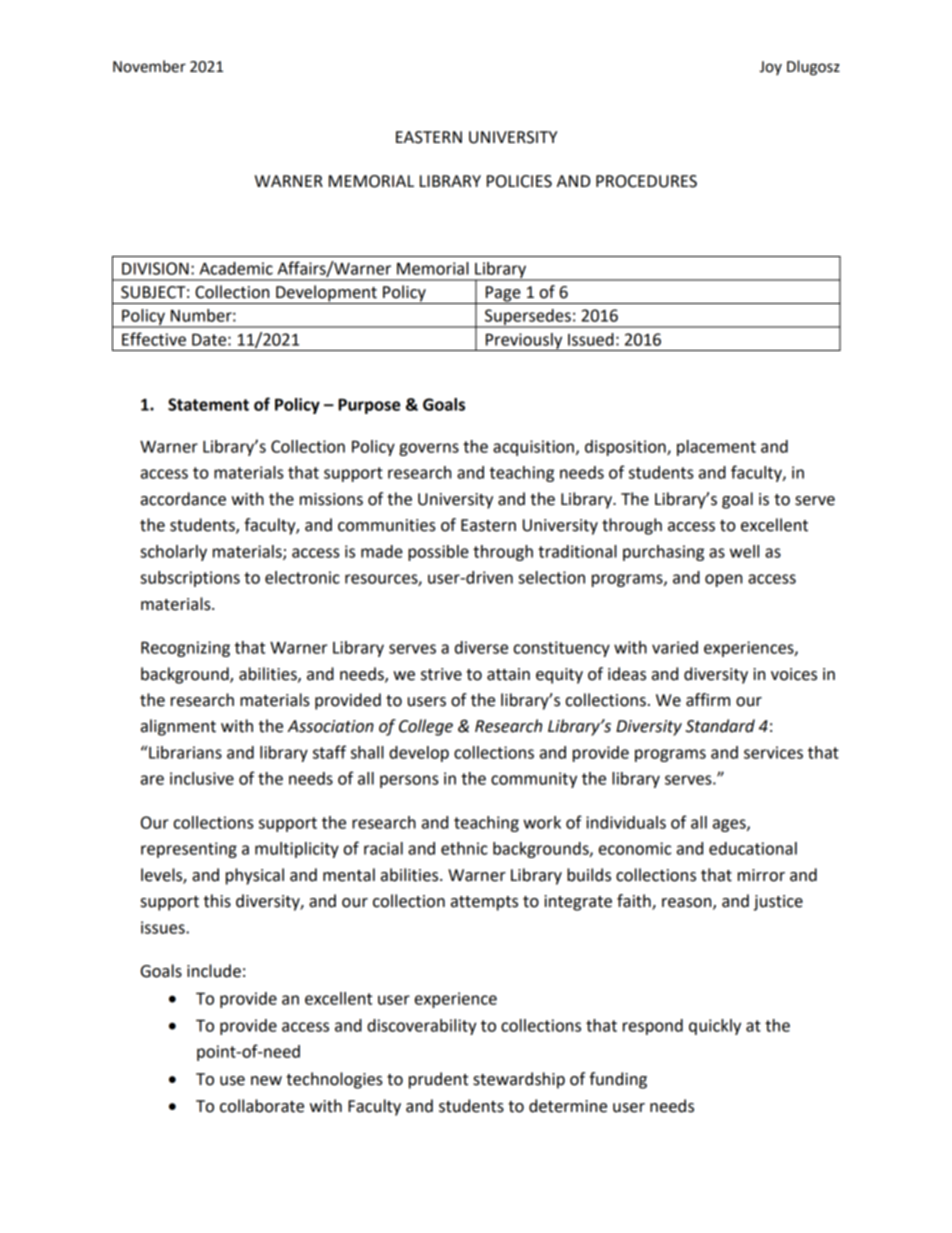 The width and height of the image is (952, 1233). Describe the element at coordinates (154, 339) in the image. I see `Effective` at that location.
